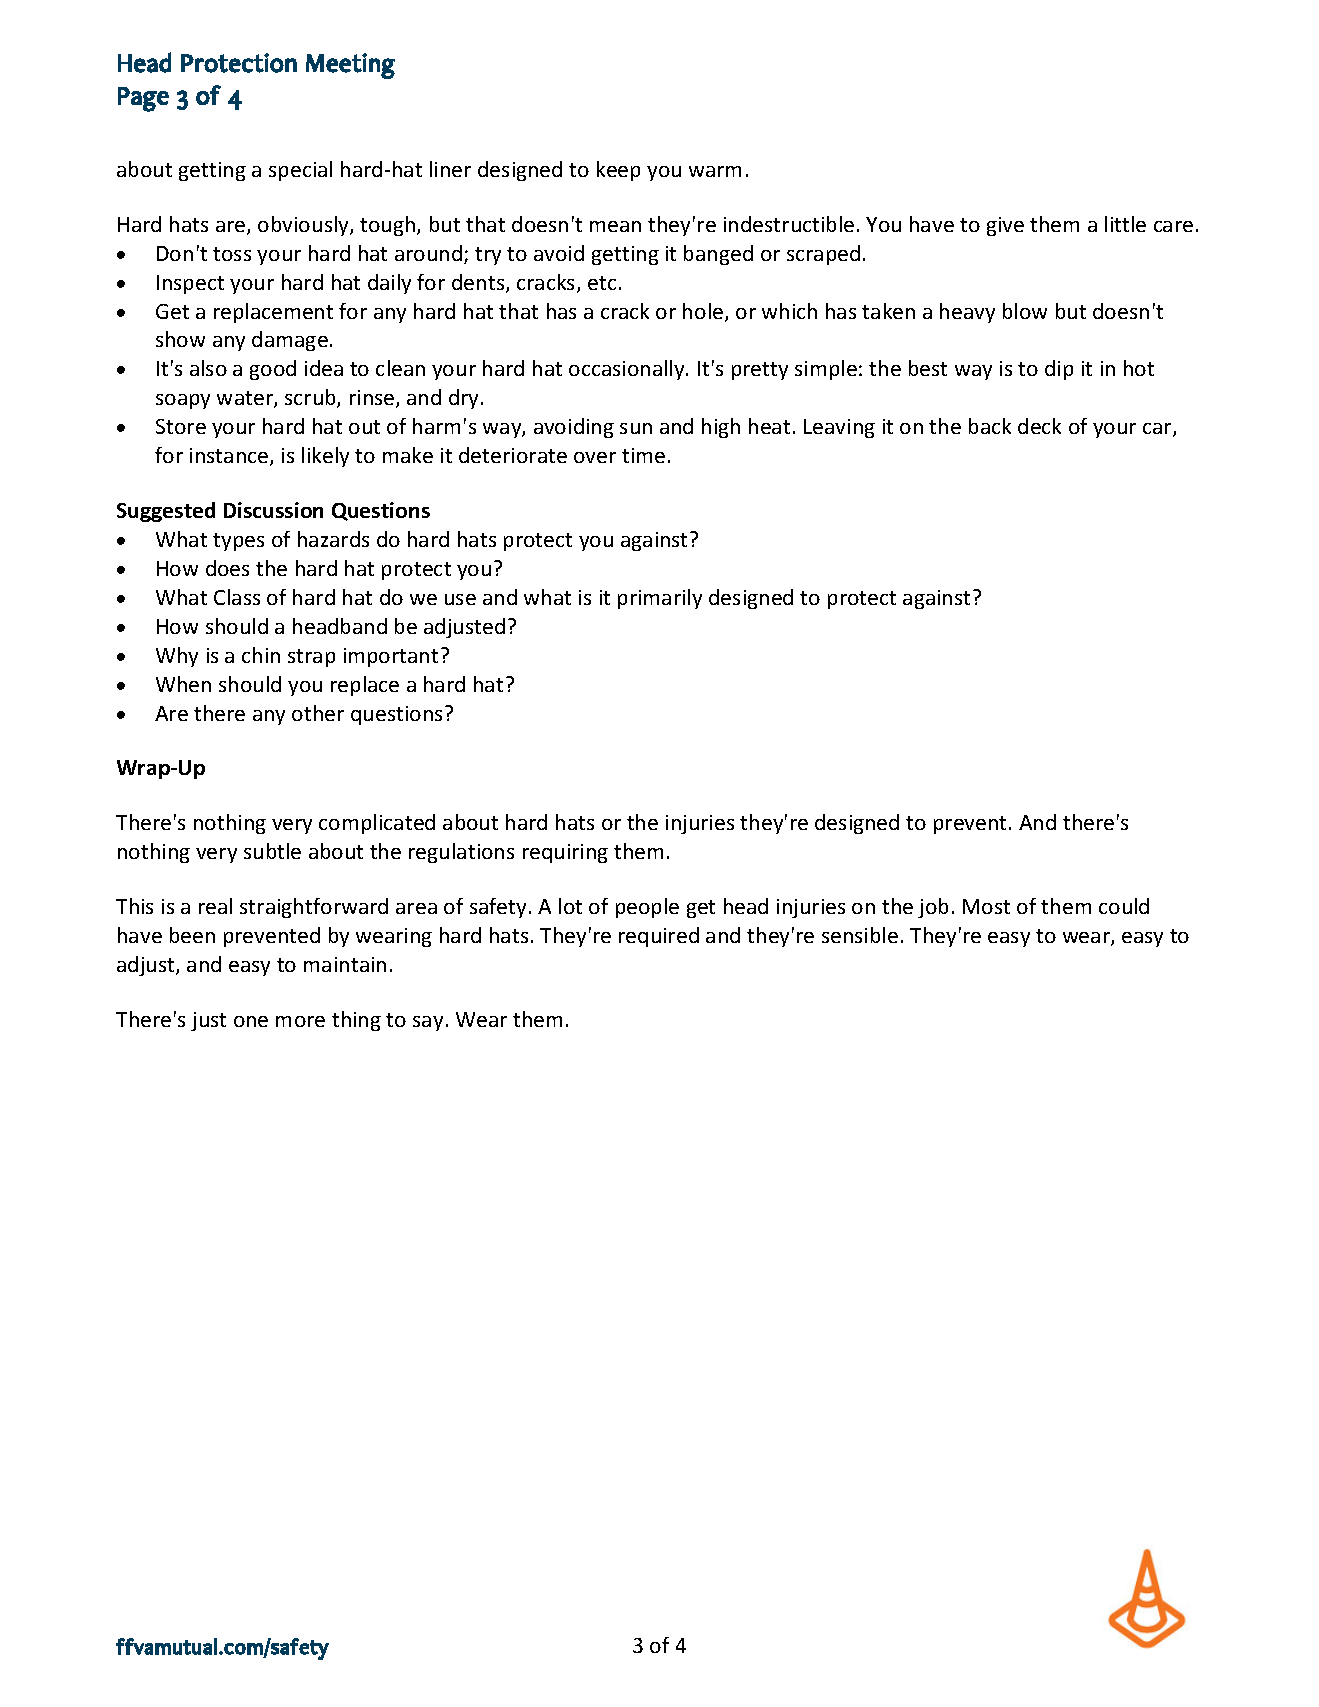  What do you see at coordinates (238, 542) in the image?
I see `types` at bounding box center [238, 542].
